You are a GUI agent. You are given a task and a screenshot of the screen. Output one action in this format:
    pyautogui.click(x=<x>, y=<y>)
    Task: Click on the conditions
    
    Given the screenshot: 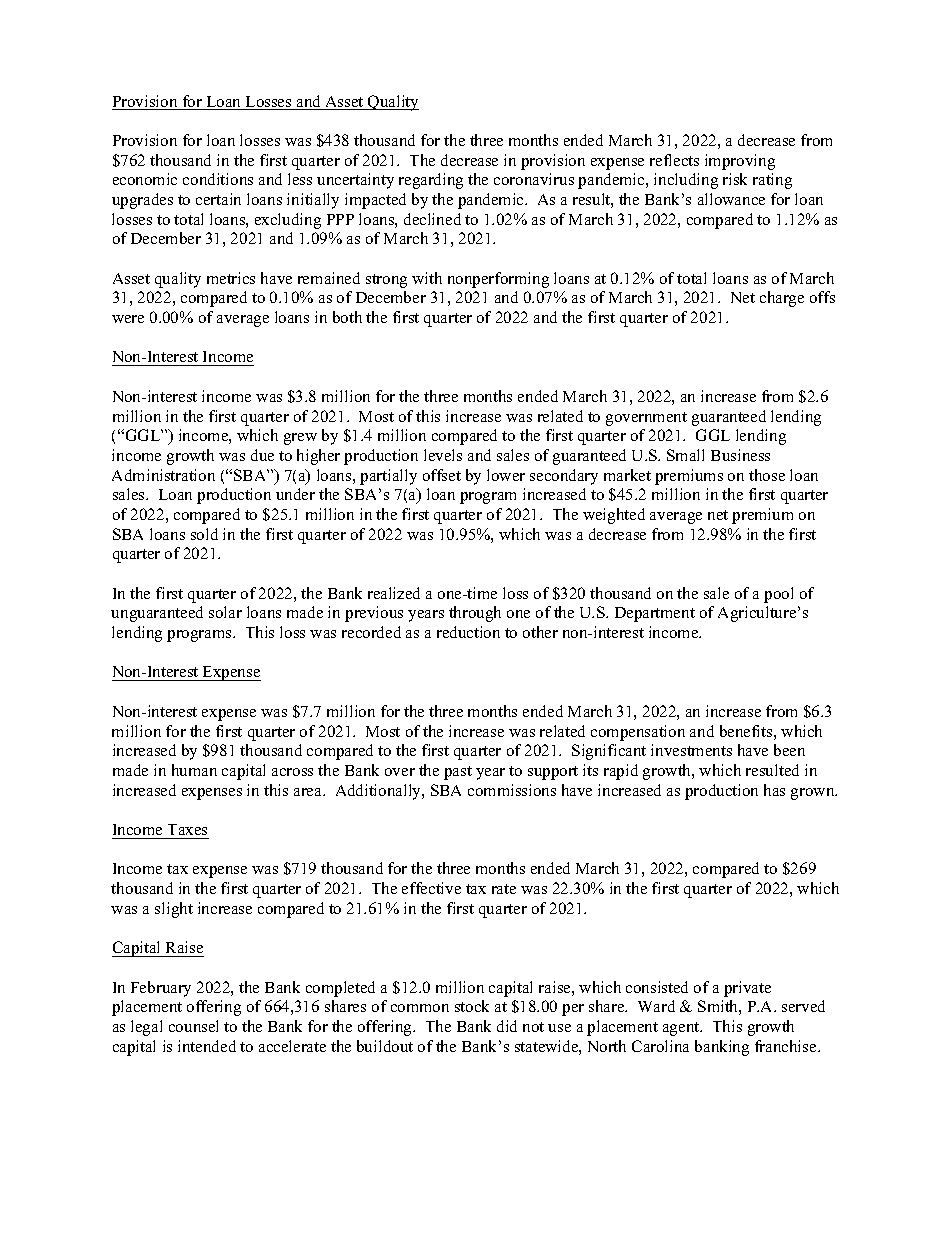 What is the action you would take?
    pyautogui.click(x=218, y=179)
